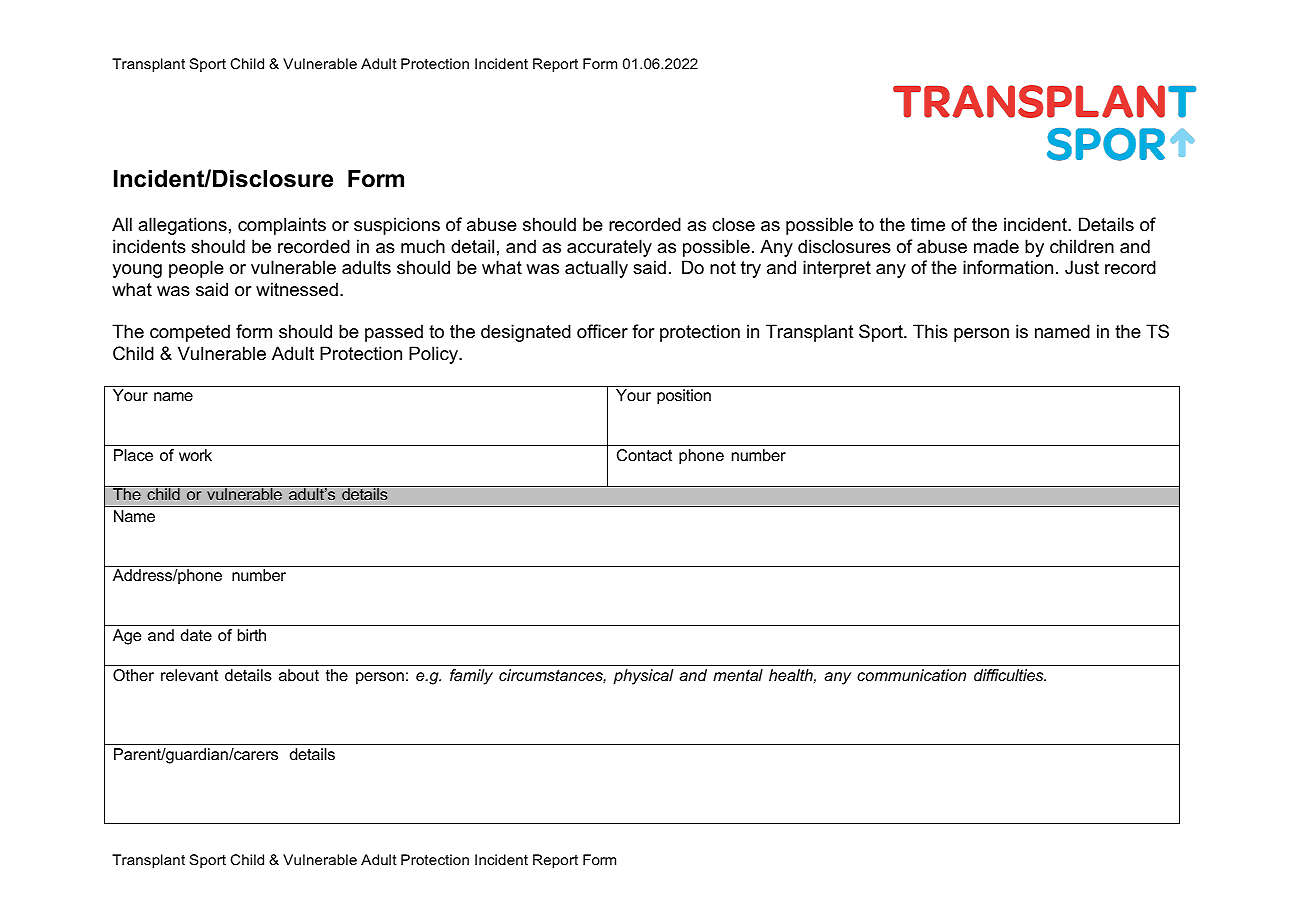 This document has height=924, width=1307. What do you see at coordinates (282, 226) in the document?
I see `complaints` at bounding box center [282, 226].
